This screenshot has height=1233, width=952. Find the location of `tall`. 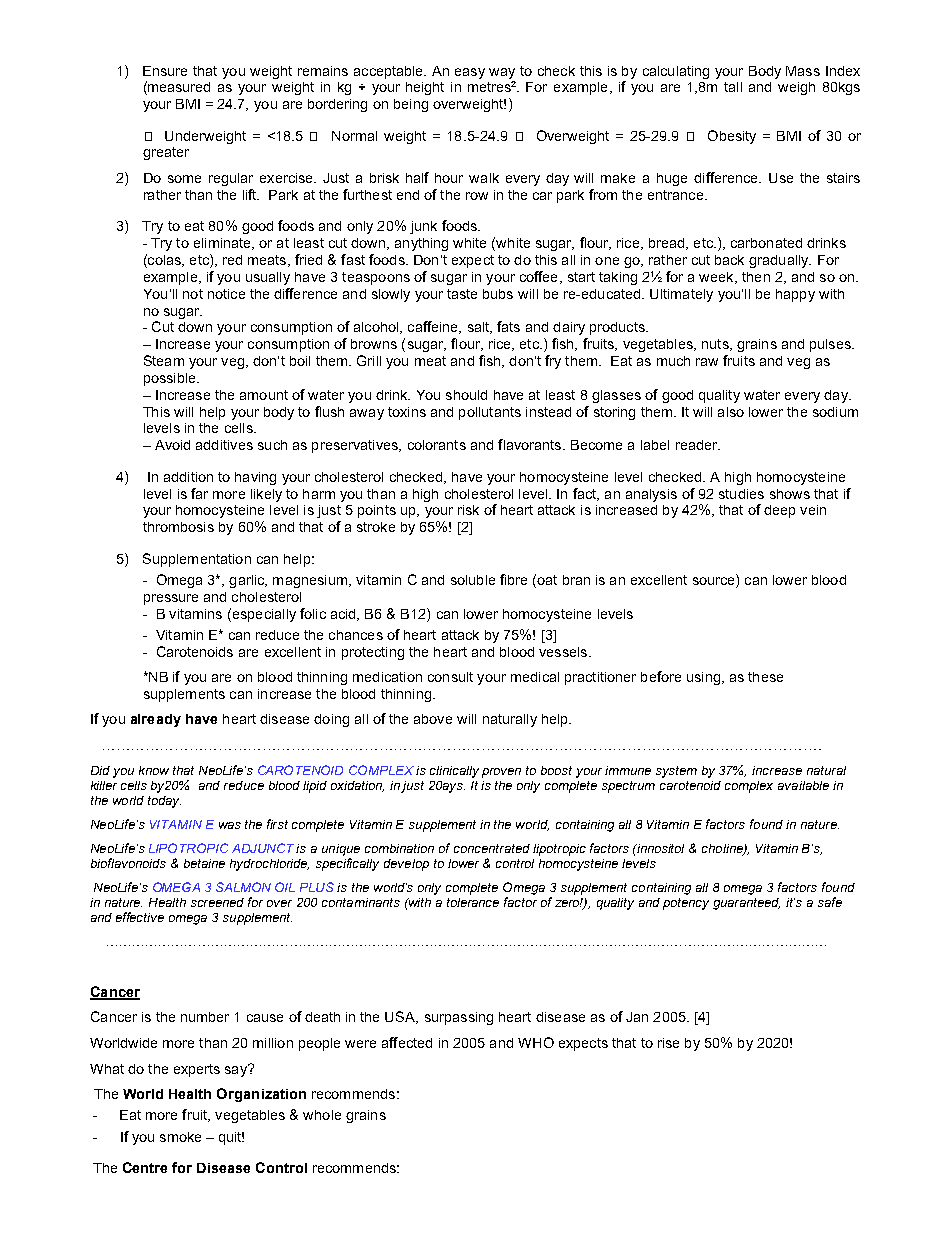

tall is located at coordinates (733, 87).
